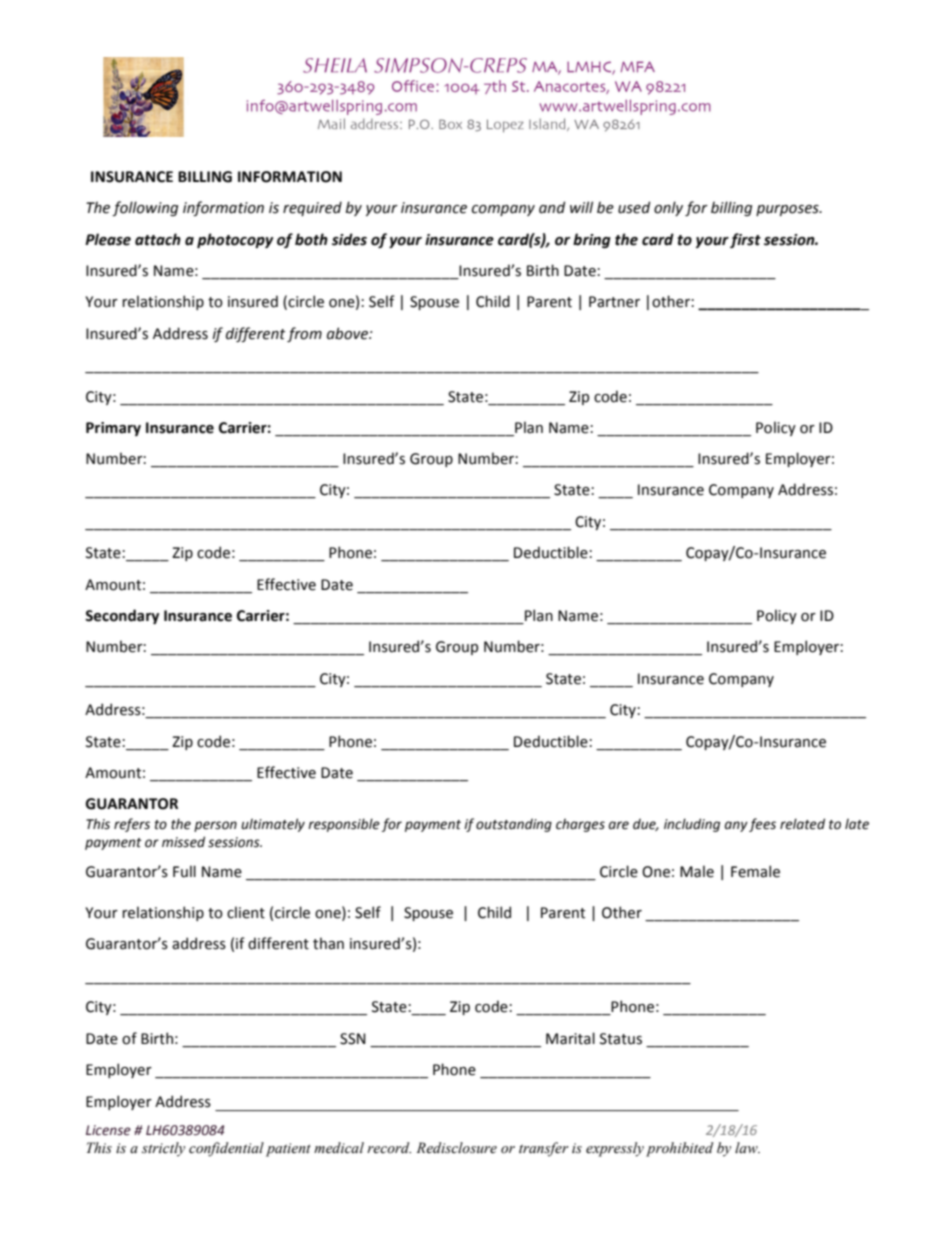  What do you see at coordinates (389, 1147) in the screenshot?
I see `record` at bounding box center [389, 1147].
